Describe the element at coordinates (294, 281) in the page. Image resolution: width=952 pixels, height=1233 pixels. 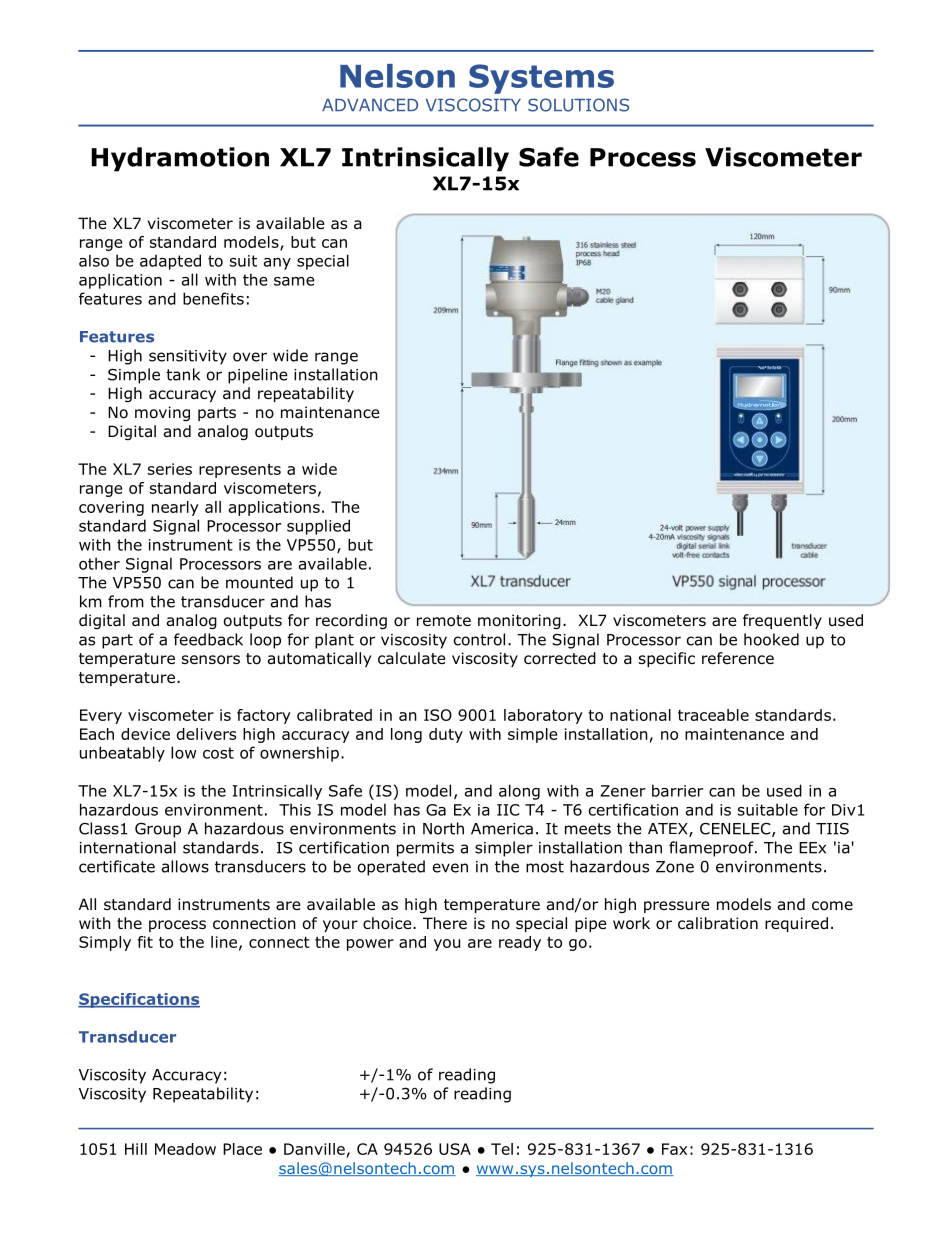
I see `same` at that location.
